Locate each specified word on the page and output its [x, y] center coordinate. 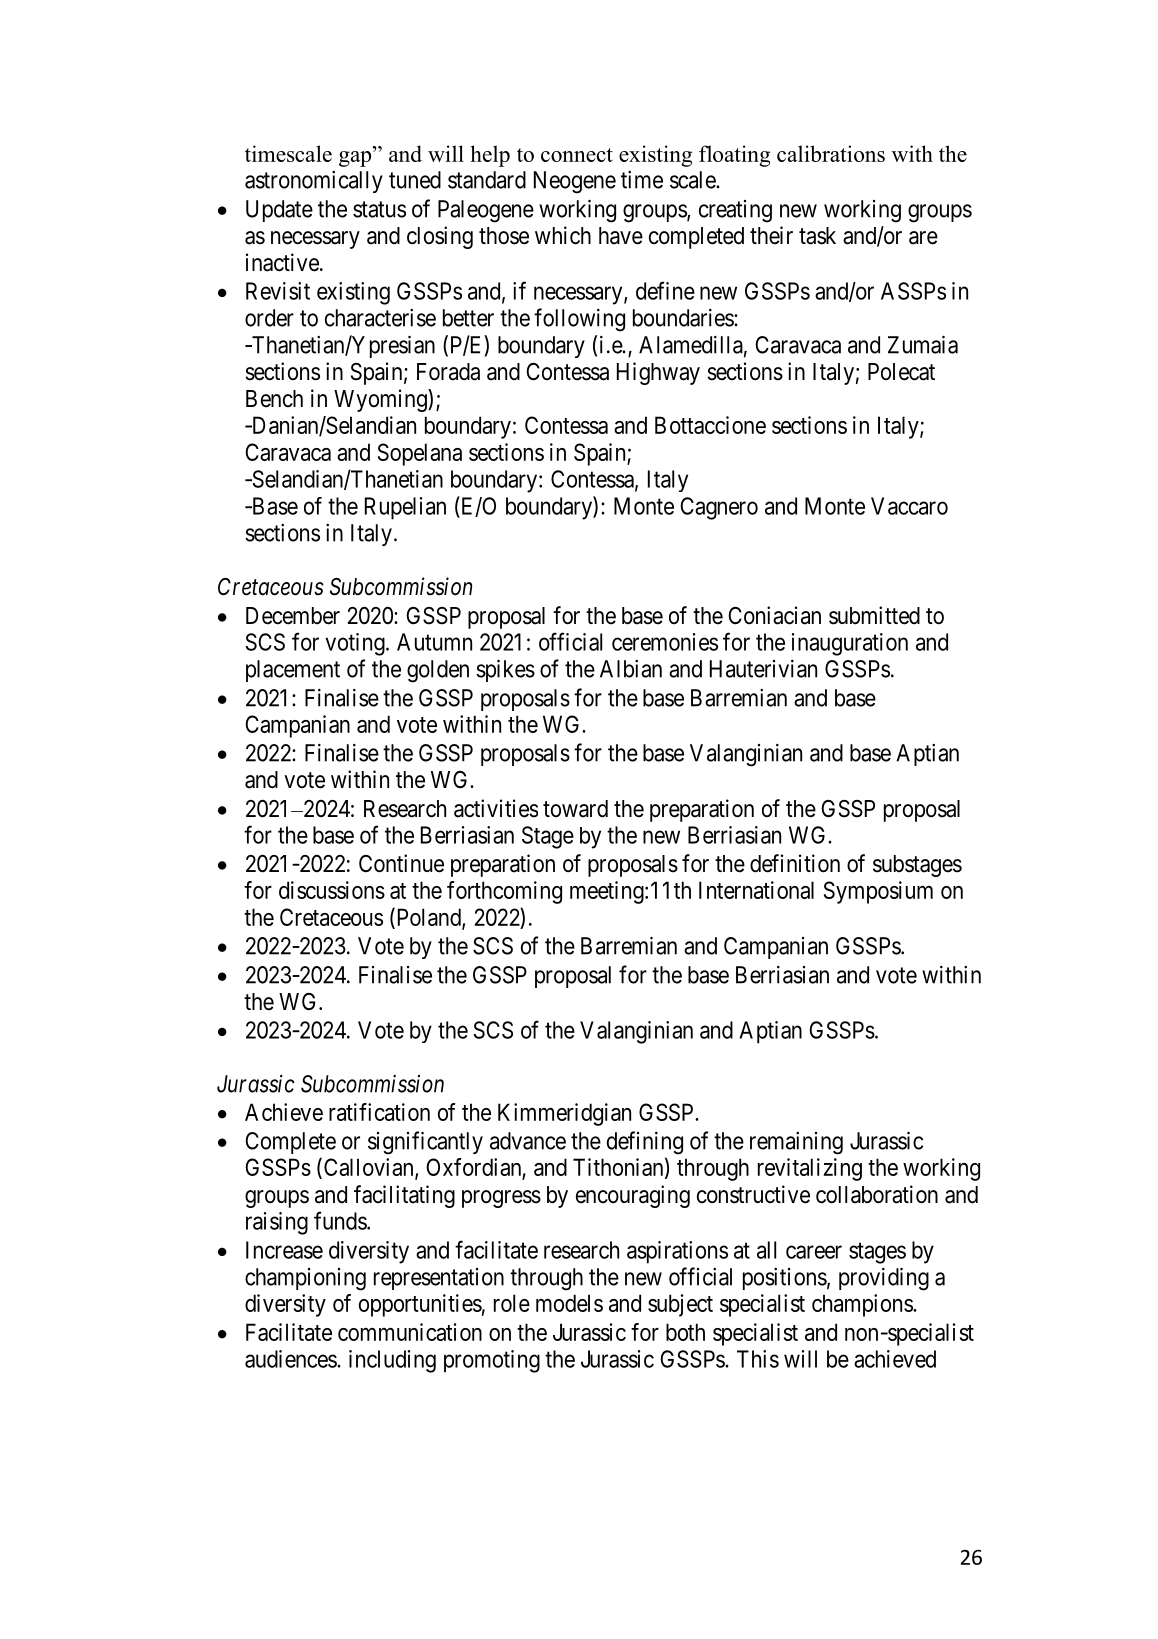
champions [863, 1305]
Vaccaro [909, 506]
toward [575, 809]
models [569, 1303]
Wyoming [381, 400]
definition [795, 863]
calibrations [831, 153]
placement [293, 671]
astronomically [314, 182]
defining [645, 1143]
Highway [658, 373]
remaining [796, 1143]
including [392, 1361]
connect [577, 155]
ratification [379, 1112]
